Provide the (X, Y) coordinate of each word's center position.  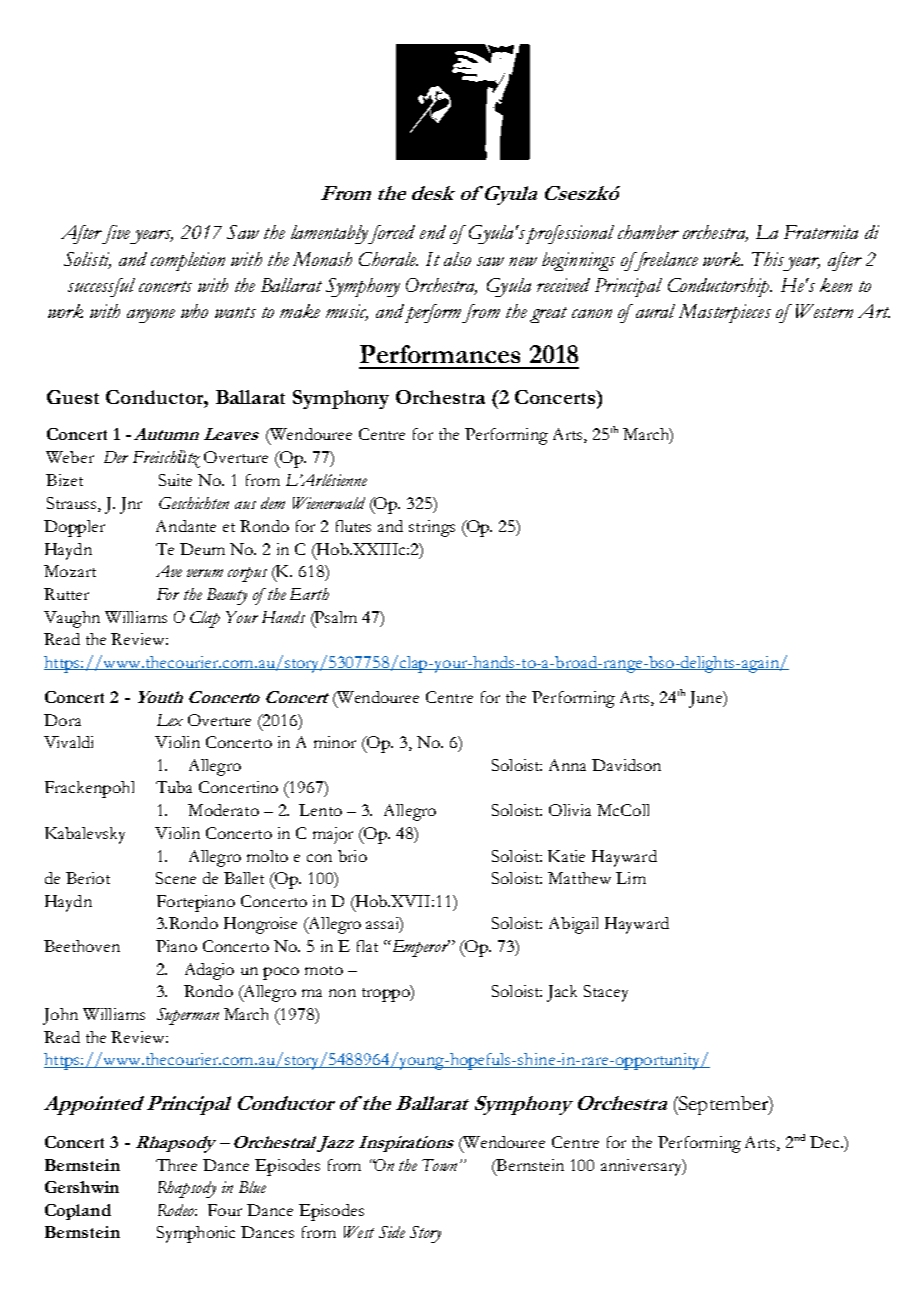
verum (205, 573)
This (768, 259)
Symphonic (196, 1234)
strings (432, 528)
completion (188, 261)
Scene (176, 878)
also (457, 259)
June (707, 699)
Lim (631, 878)
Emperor (419, 948)
